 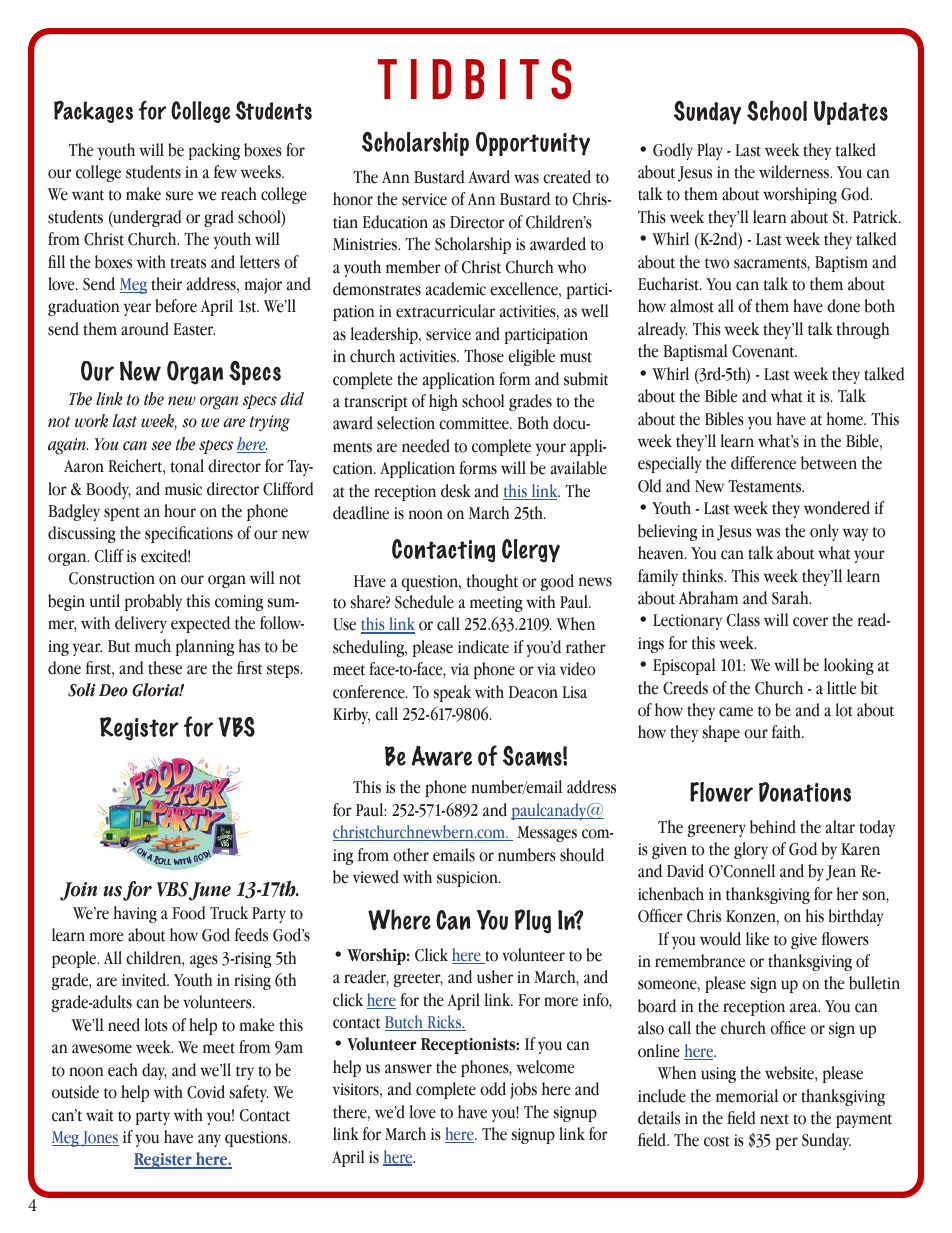 What do you see at coordinates (145, 329) in the image?
I see `around` at bounding box center [145, 329].
